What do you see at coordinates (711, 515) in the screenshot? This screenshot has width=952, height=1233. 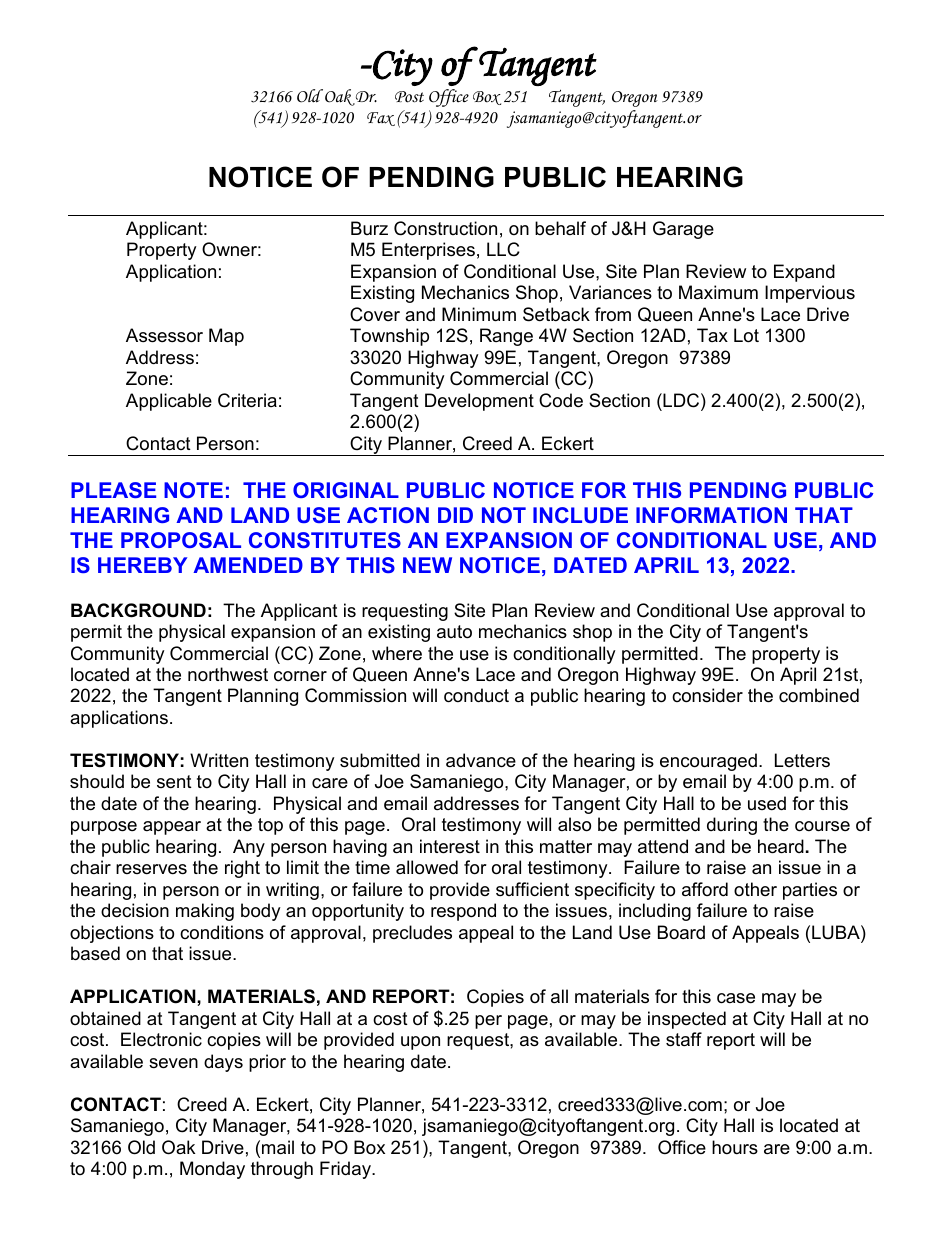 I see `INFORMATION` at bounding box center [711, 515].
